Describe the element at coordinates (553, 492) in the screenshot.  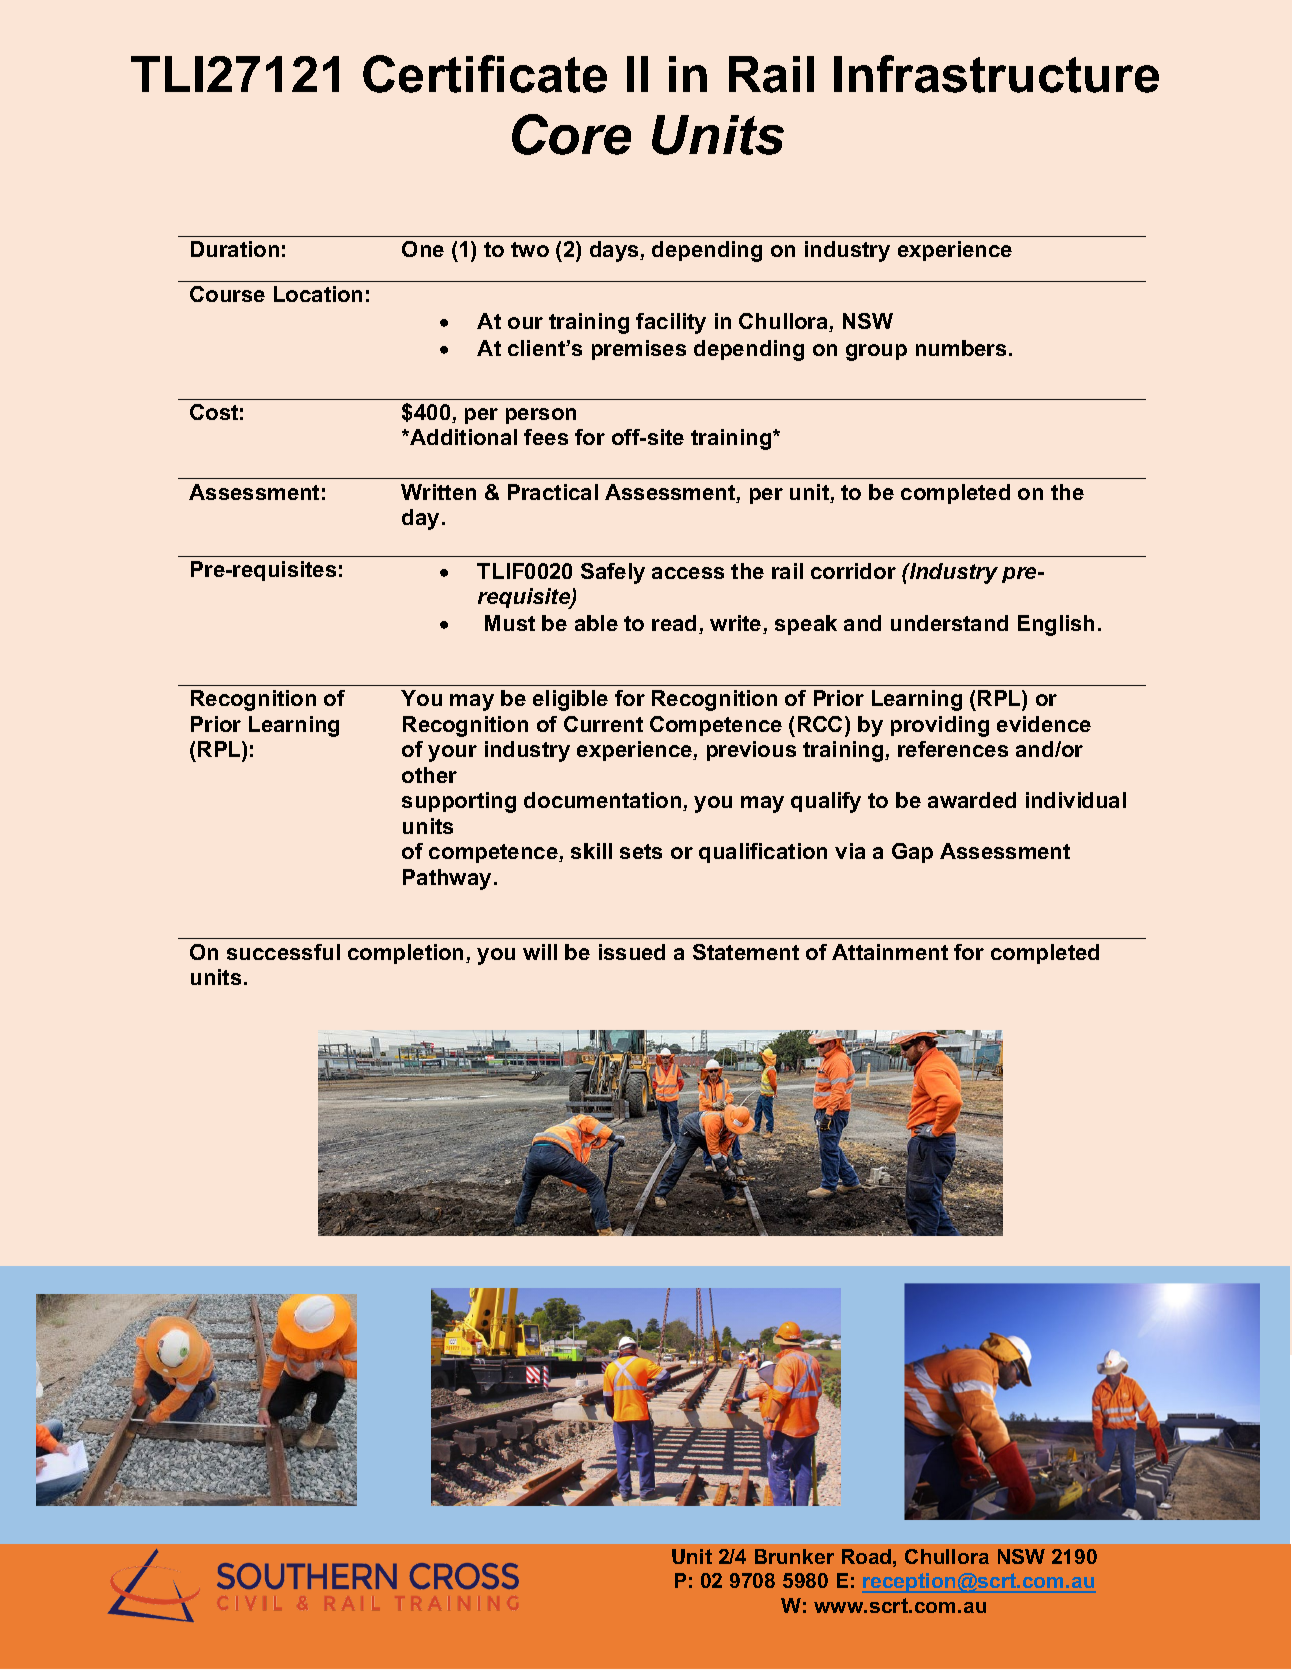
I see `Practical` at that location.
